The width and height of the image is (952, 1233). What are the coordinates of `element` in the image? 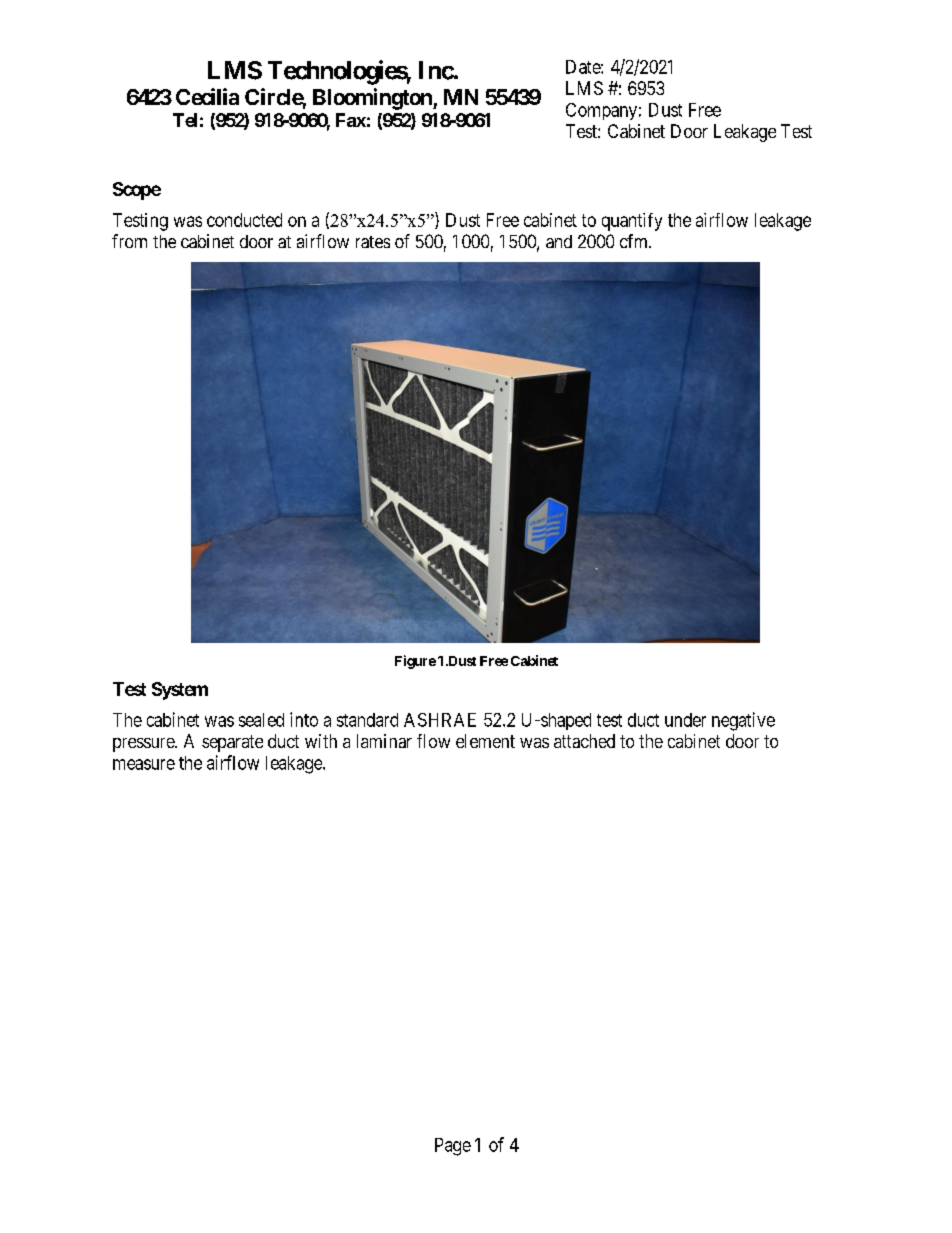 It's located at (485, 741).
